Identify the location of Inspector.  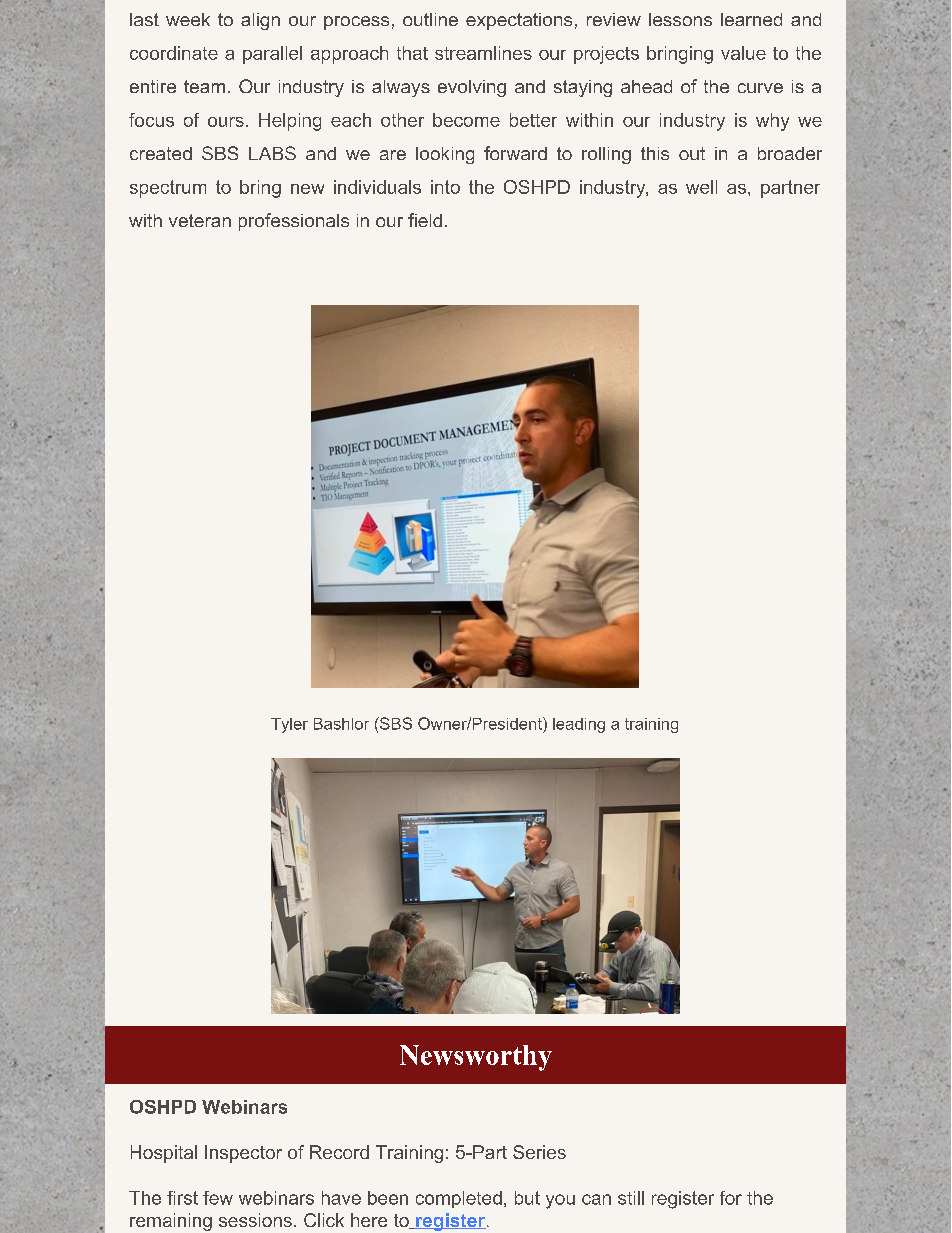
(243, 1154).
